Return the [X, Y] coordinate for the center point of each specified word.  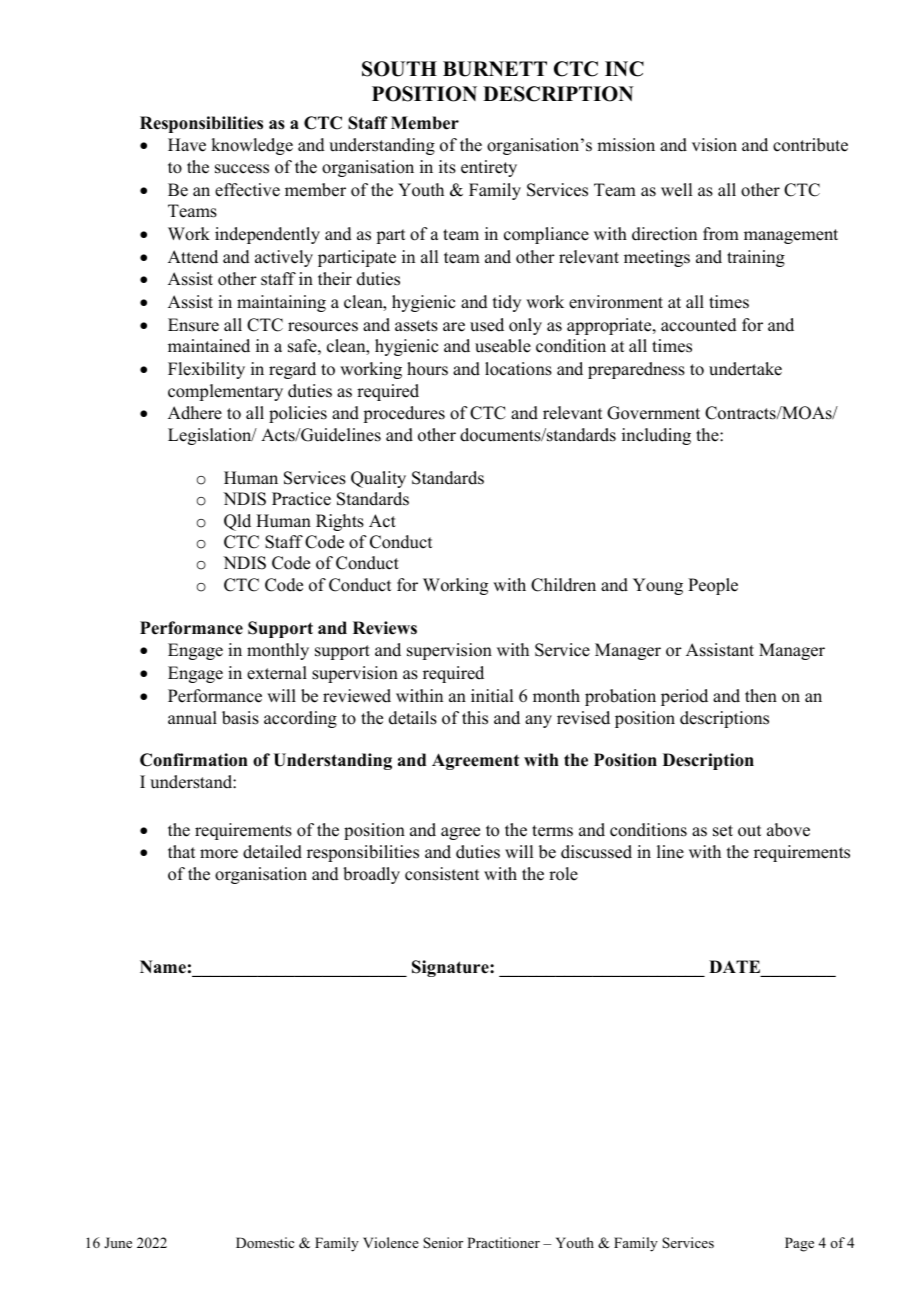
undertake [745, 369]
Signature [451, 968]
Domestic [265, 1242]
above [788, 830]
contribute [810, 145]
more [219, 854]
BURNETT [495, 69]
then [761, 696]
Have [187, 145]
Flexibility [206, 370]
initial [492, 695]
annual [192, 718]
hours [427, 369]
